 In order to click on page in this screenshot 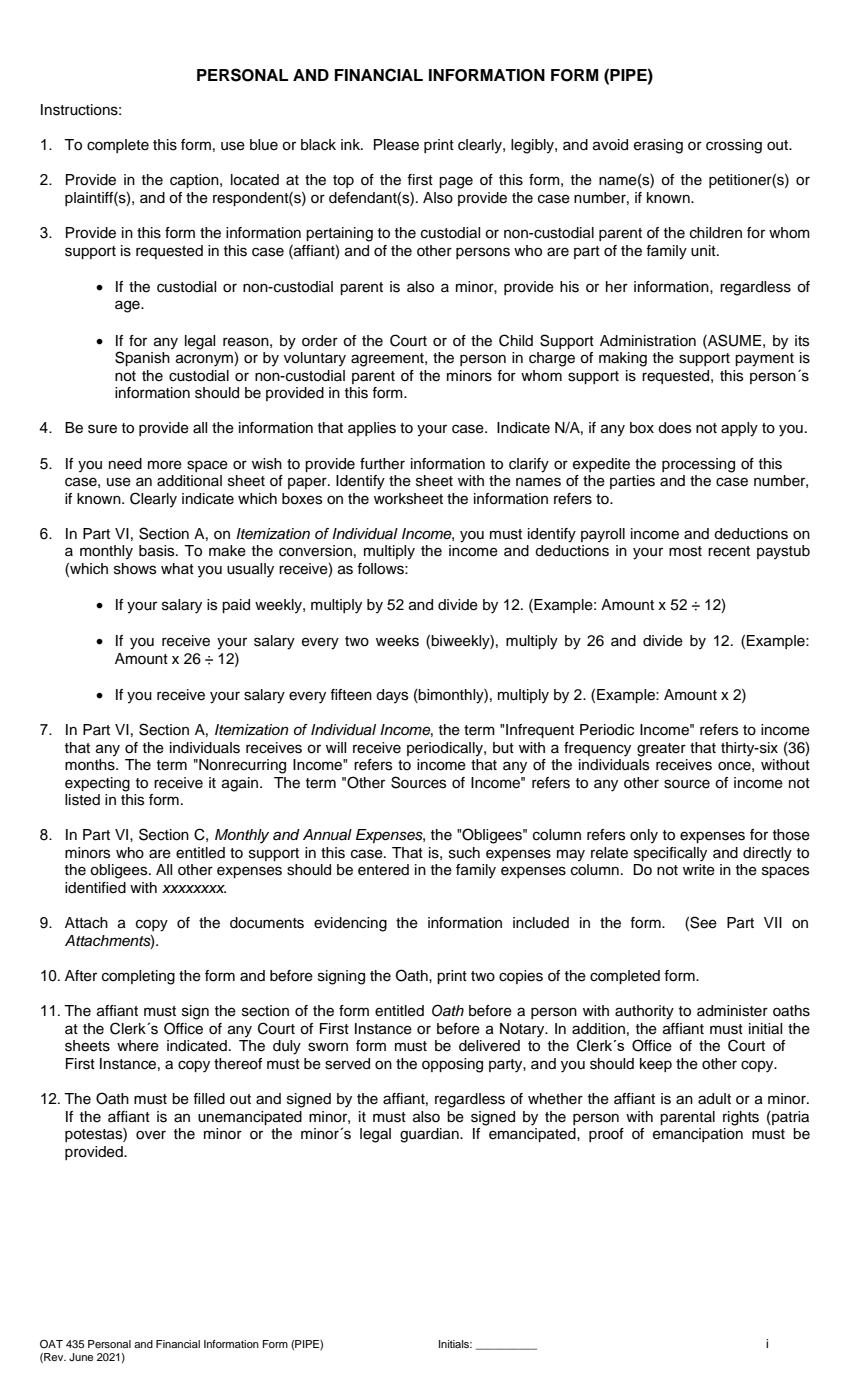, I will do `click(456, 182)`.
